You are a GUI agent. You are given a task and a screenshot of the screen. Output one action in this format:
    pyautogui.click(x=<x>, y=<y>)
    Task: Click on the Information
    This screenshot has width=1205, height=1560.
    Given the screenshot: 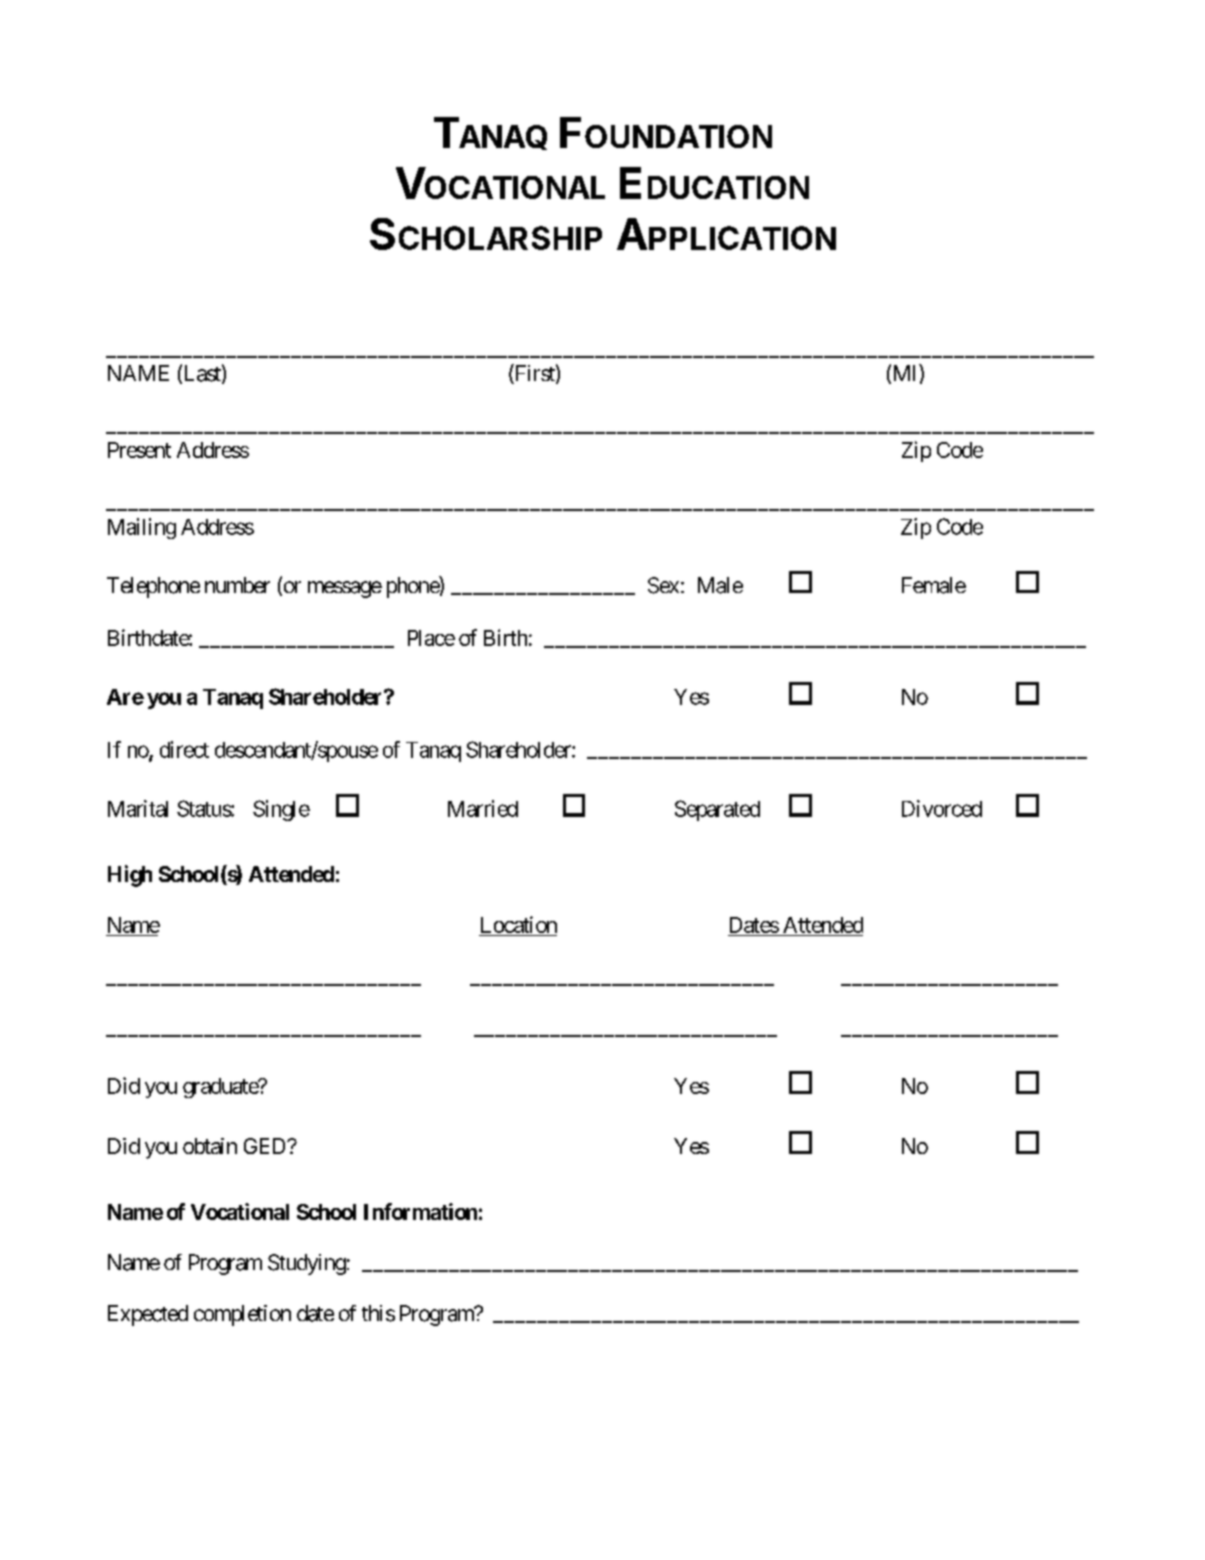 What is the action you would take?
    pyautogui.click(x=420, y=1211)
